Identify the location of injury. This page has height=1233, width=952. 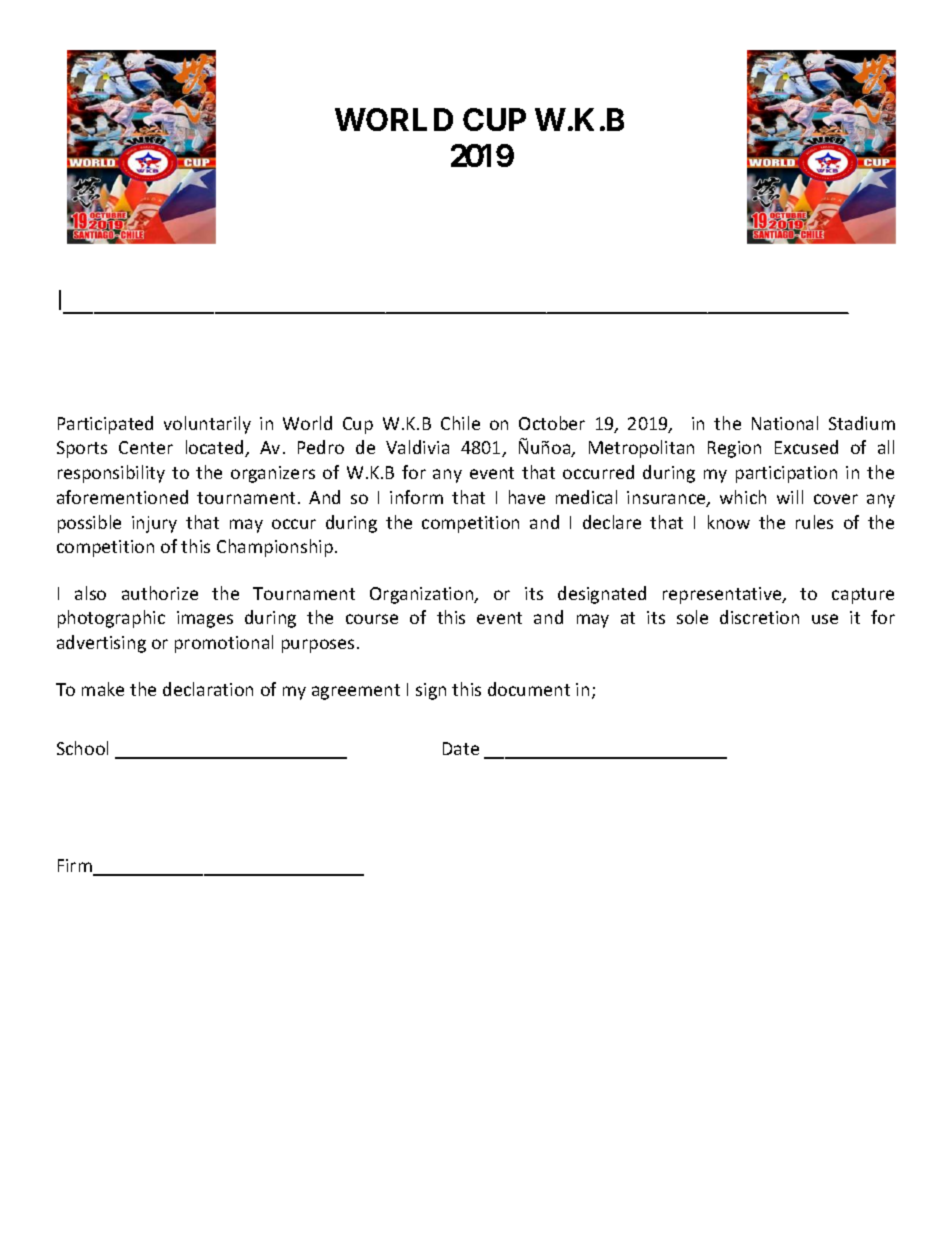
(154, 524).
